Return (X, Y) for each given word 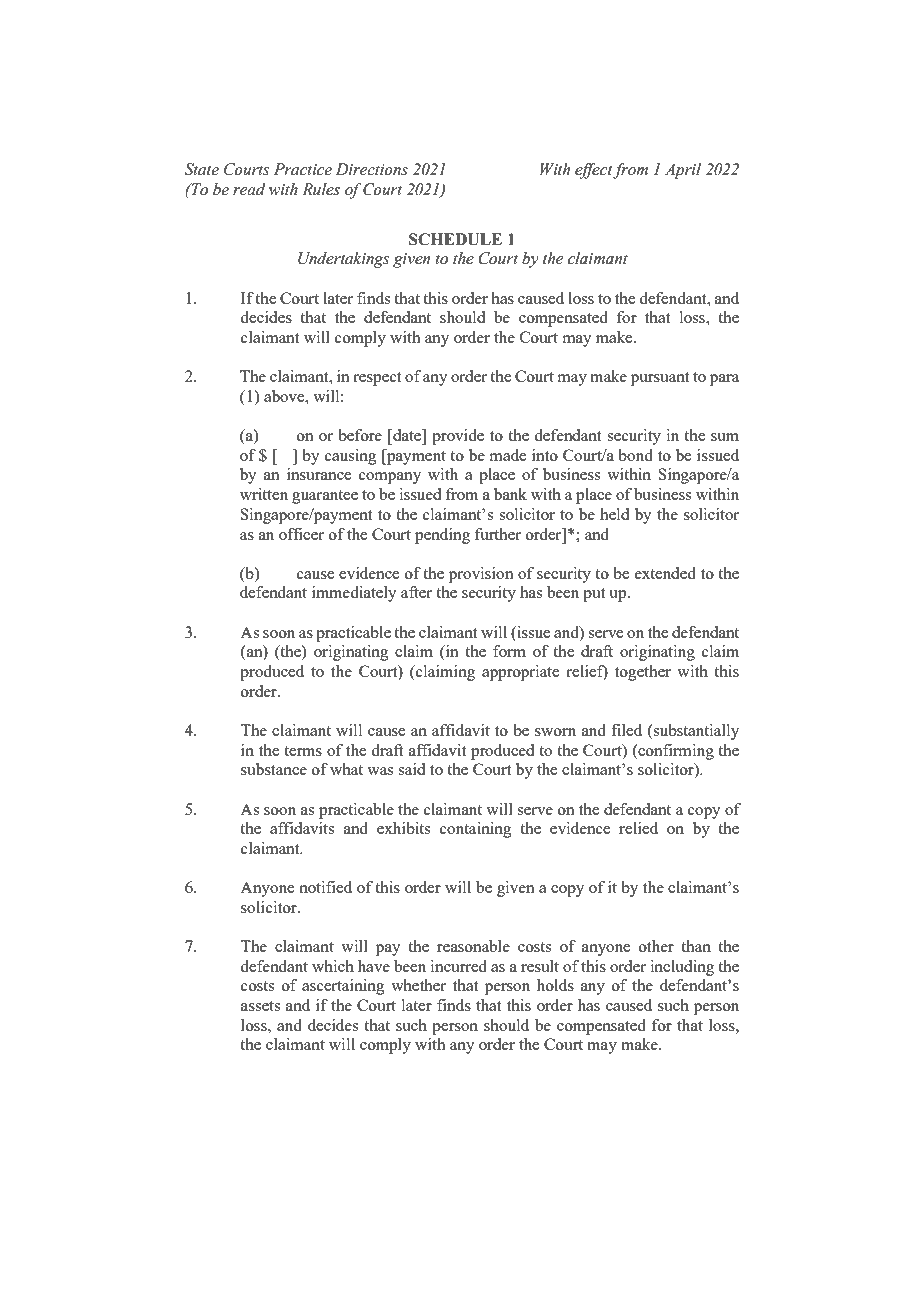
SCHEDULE (455, 239)
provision (481, 575)
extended (665, 573)
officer (301, 534)
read (249, 189)
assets (260, 1006)
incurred (459, 966)
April (683, 171)
